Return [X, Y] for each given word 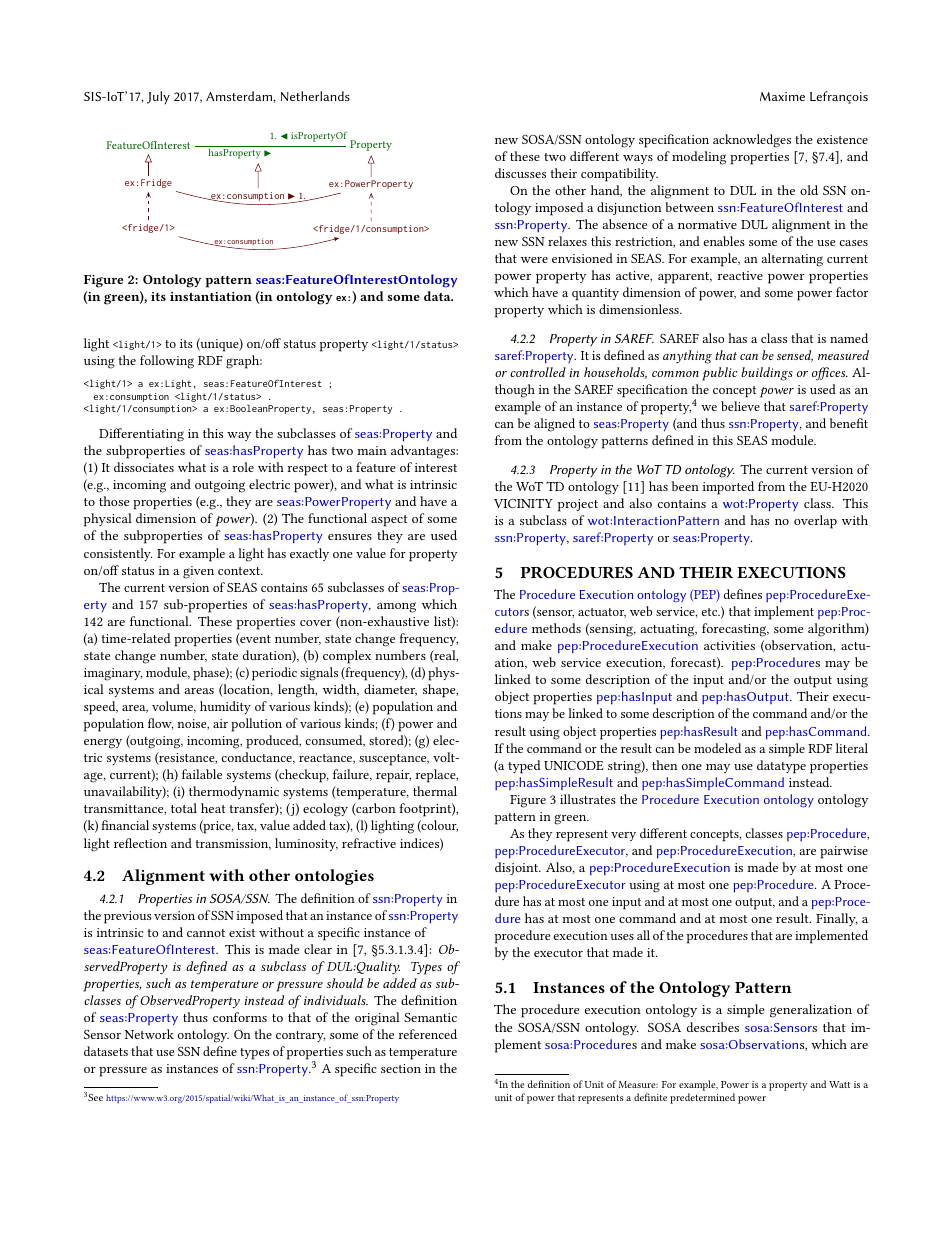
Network [149, 1034]
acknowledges [752, 141]
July [158, 97]
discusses [520, 173]
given [198, 572]
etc [710, 612]
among [396, 607]
